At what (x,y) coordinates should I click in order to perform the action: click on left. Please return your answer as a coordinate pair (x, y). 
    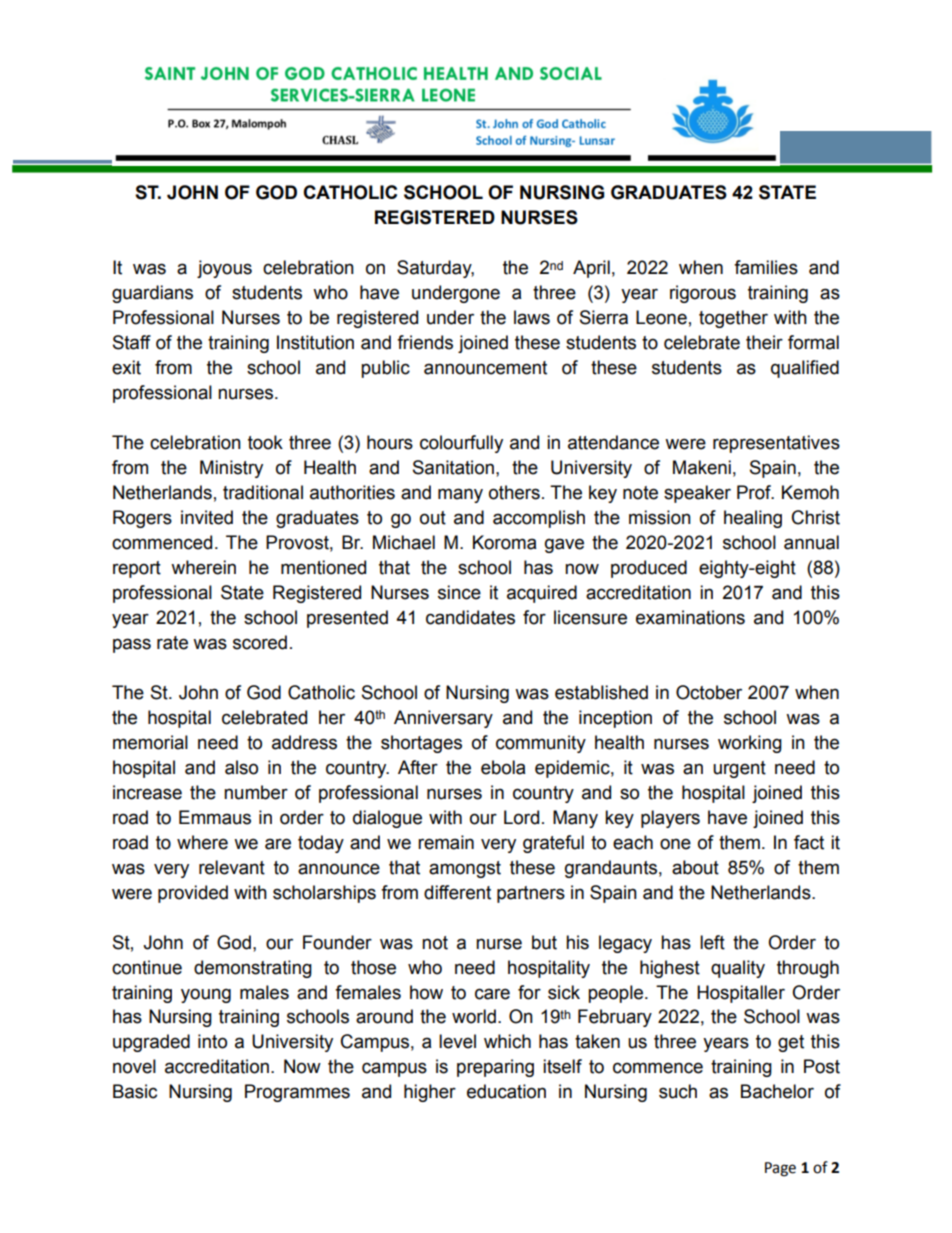
    Looking at the image, I should click on (712, 942).
